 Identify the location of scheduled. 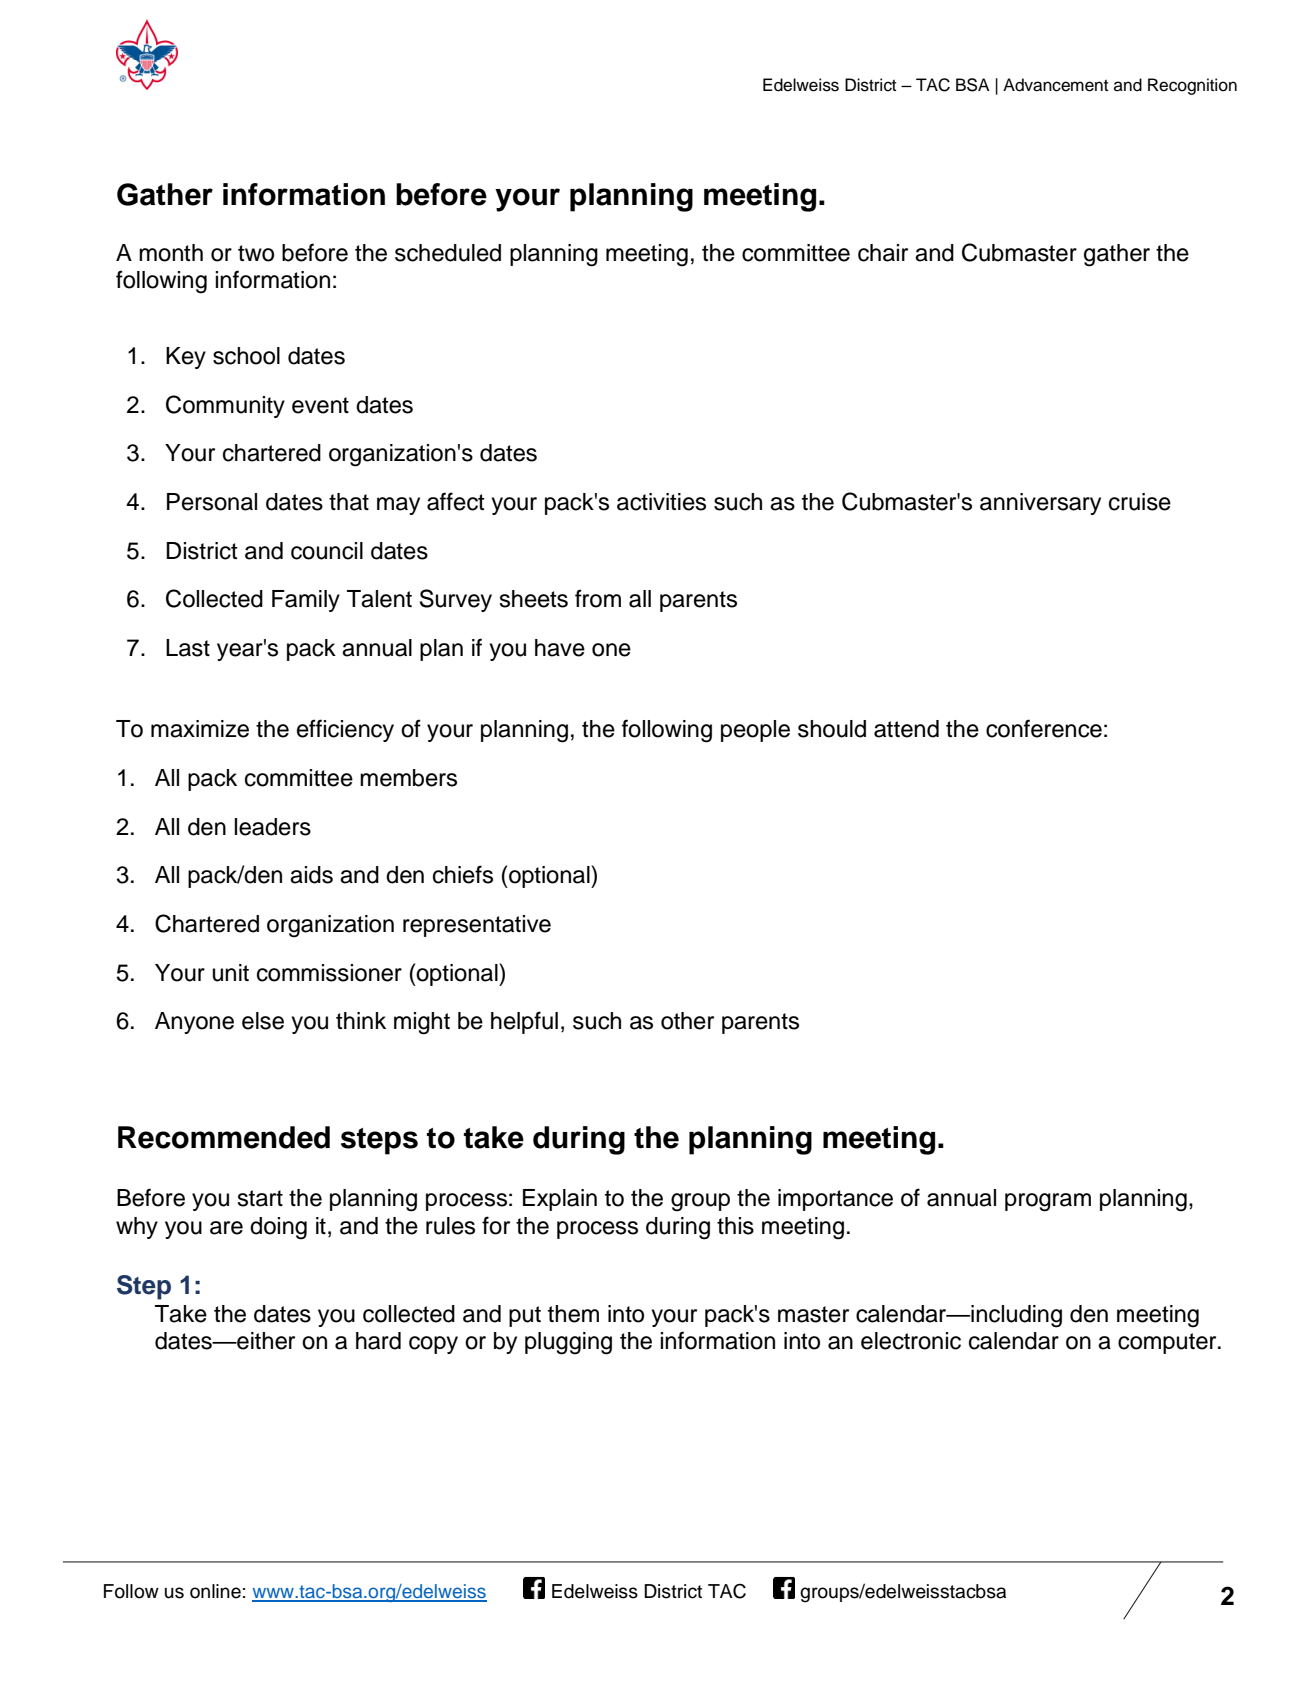
(448, 253).
